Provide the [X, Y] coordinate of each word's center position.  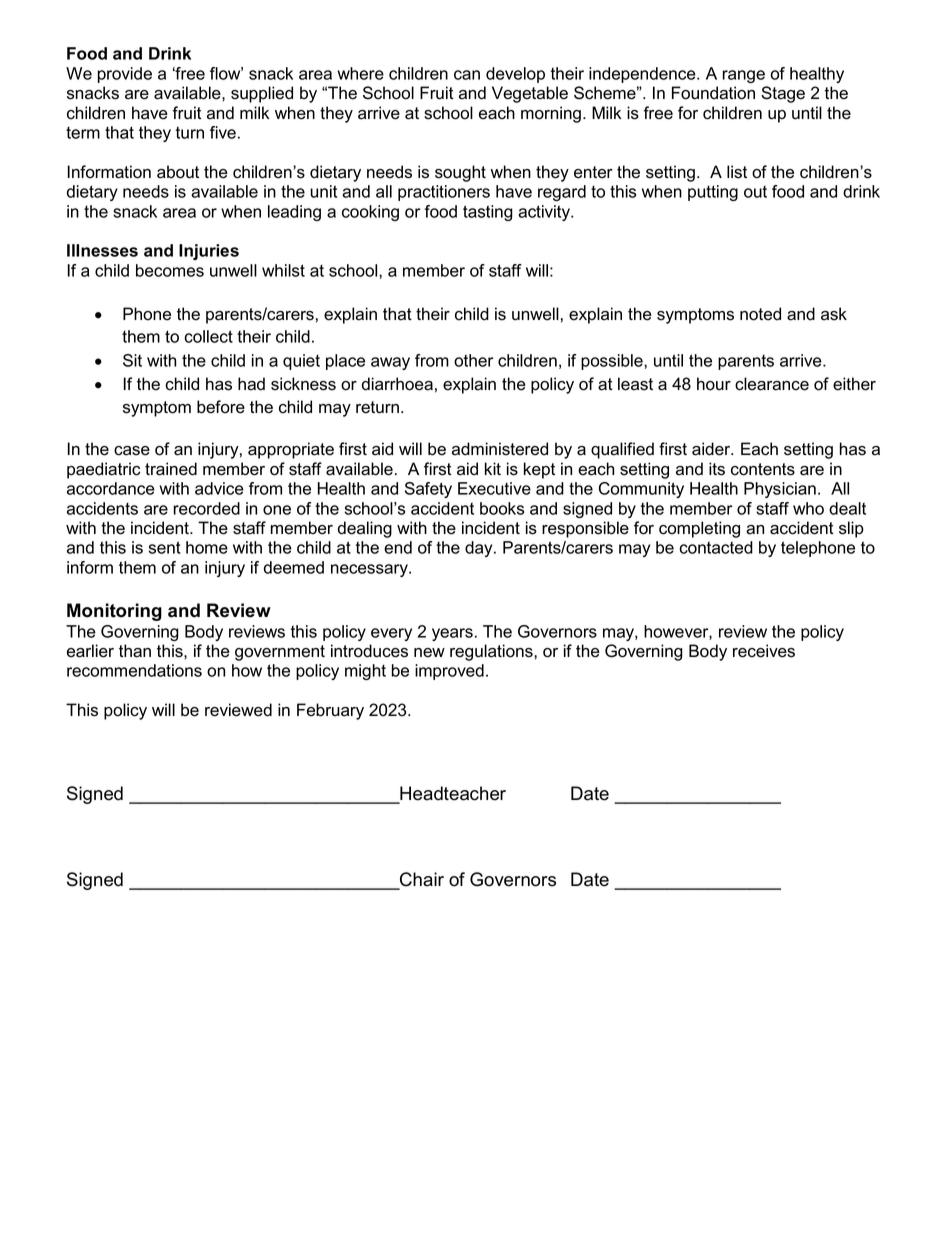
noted [760, 314]
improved [449, 672]
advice [219, 488]
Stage [783, 94]
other [473, 360]
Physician [780, 490]
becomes [170, 270]
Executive [494, 488]
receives [764, 651]
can [467, 75]
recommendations [134, 670]
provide [125, 75]
